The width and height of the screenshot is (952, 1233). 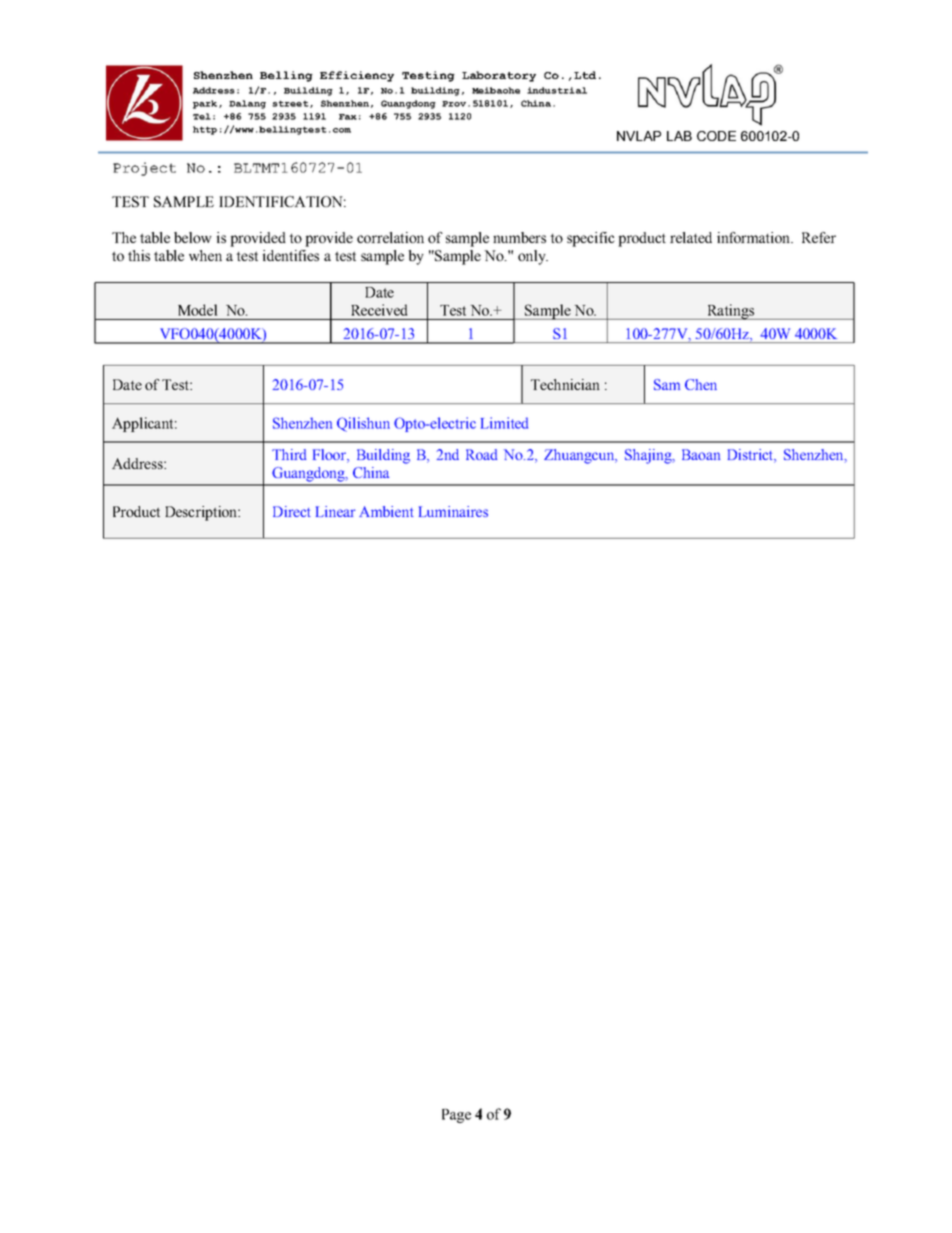 I want to click on CODE, so click(x=716, y=136).
